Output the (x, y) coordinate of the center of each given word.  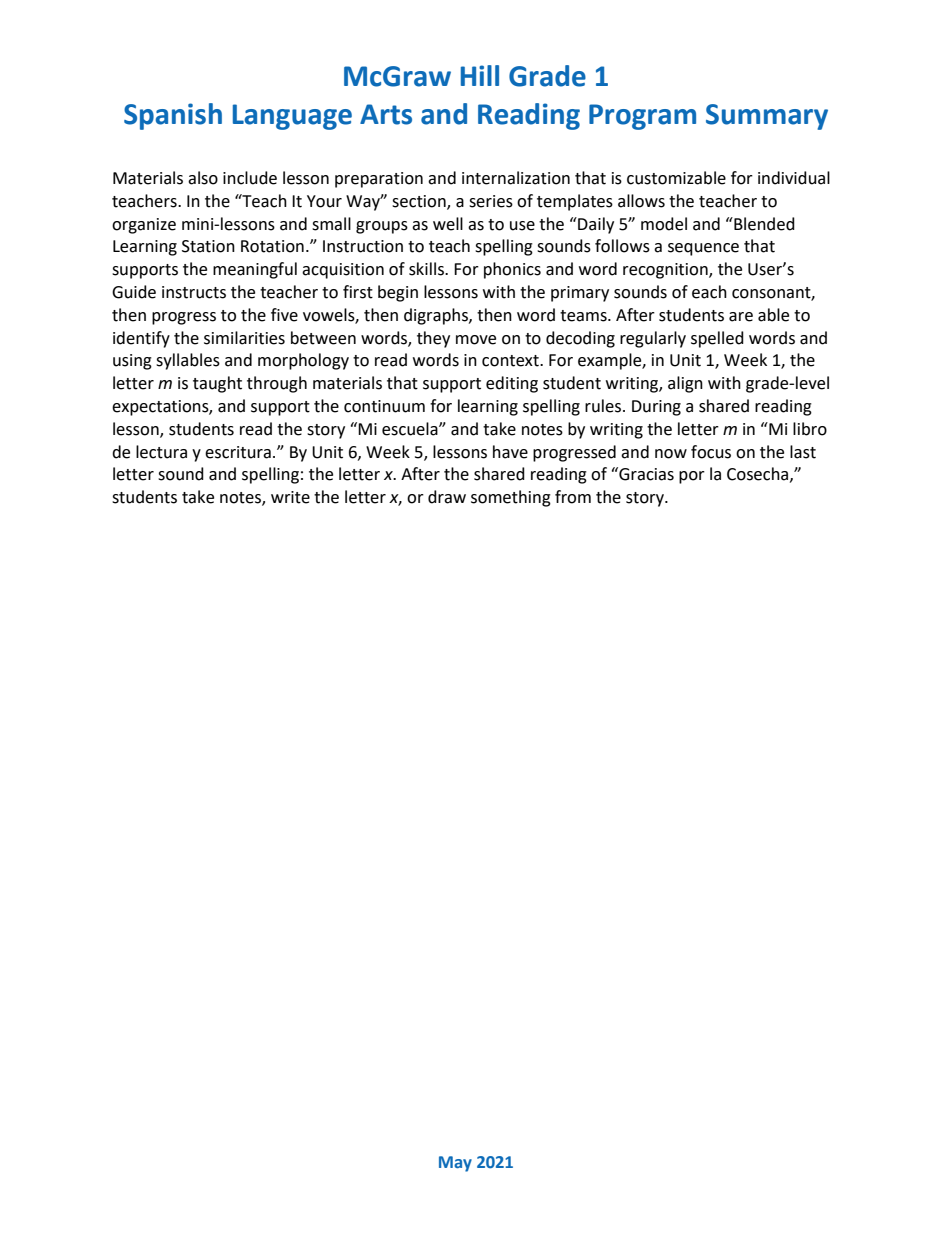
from (573, 497)
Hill (480, 75)
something (511, 498)
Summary (767, 117)
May (455, 1164)
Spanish (173, 116)
